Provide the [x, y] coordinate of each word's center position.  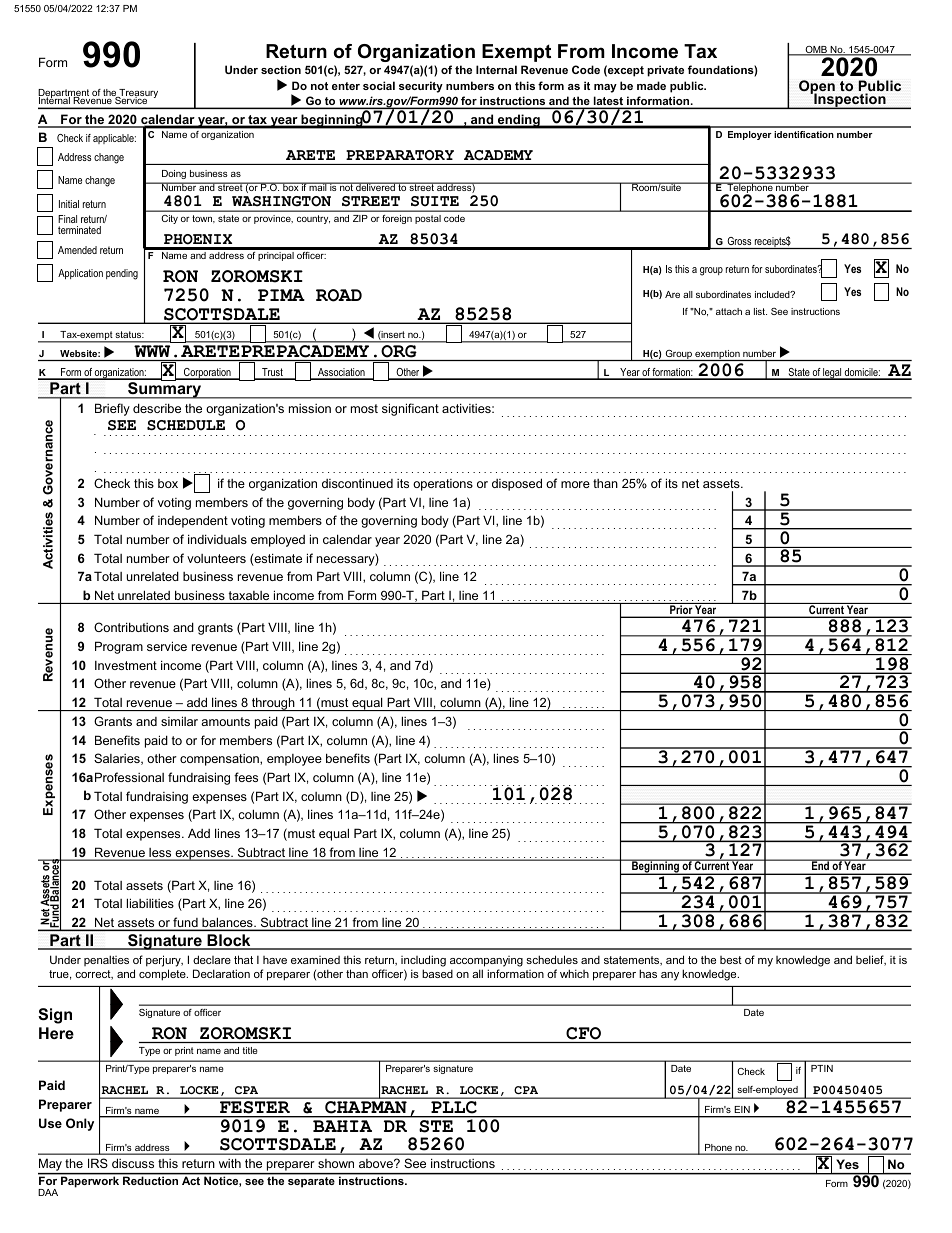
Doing [174, 174]
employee [294, 760]
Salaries [118, 759]
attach [729, 311]
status [130, 334]
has [648, 973]
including [423, 962]
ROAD [339, 295]
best [731, 960]
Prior [681, 610]
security [421, 87]
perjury [164, 962]
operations [443, 485]
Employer [750, 135]
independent [193, 521]
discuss [133, 1163]
